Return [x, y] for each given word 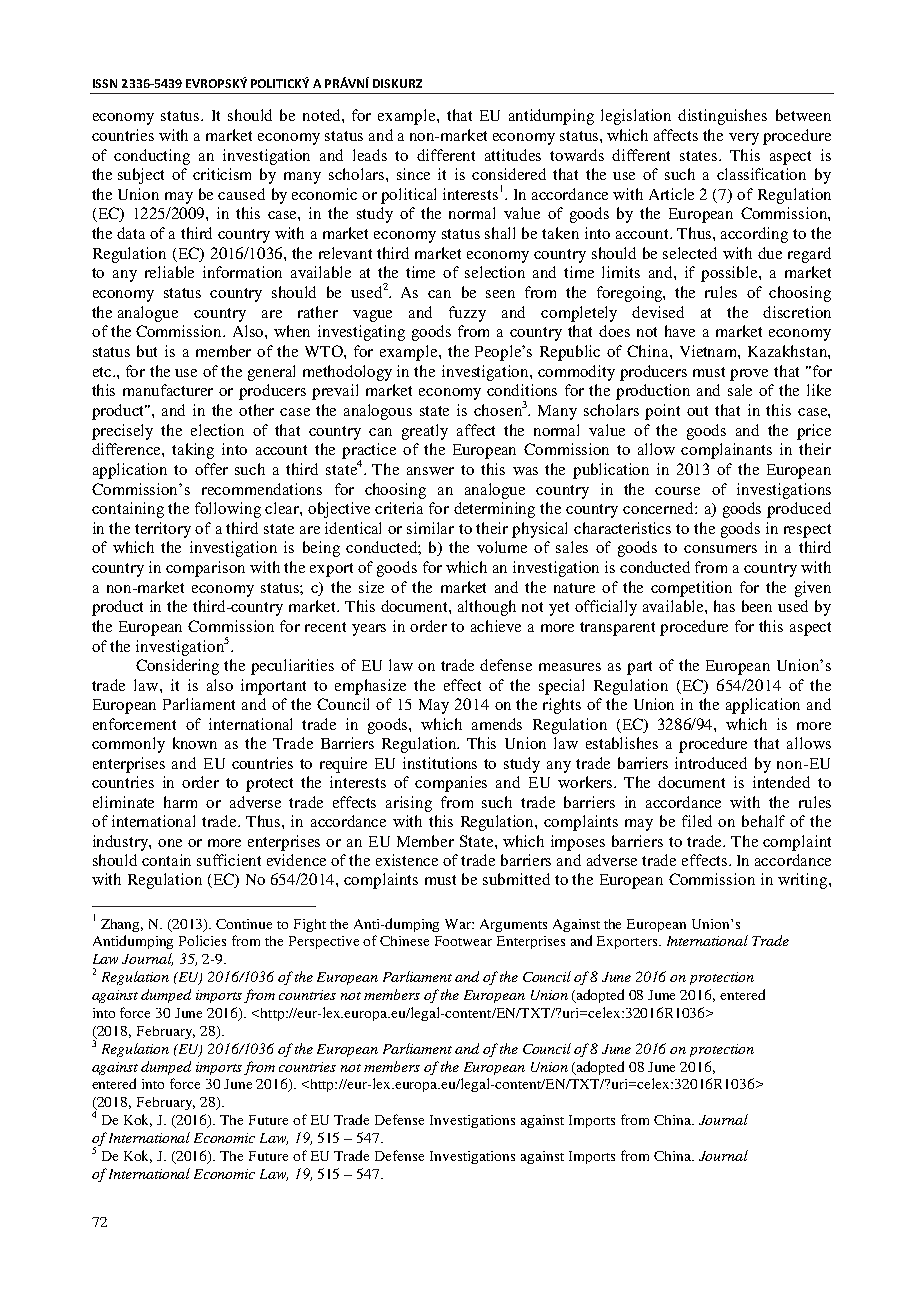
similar [430, 528]
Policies [202, 940]
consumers [720, 549]
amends [497, 724]
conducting [152, 157]
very [744, 139]
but [147, 351]
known [195, 743]
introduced [711, 763]
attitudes [513, 155]
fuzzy [467, 314]
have [680, 331]
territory [163, 530]
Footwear [463, 941]
